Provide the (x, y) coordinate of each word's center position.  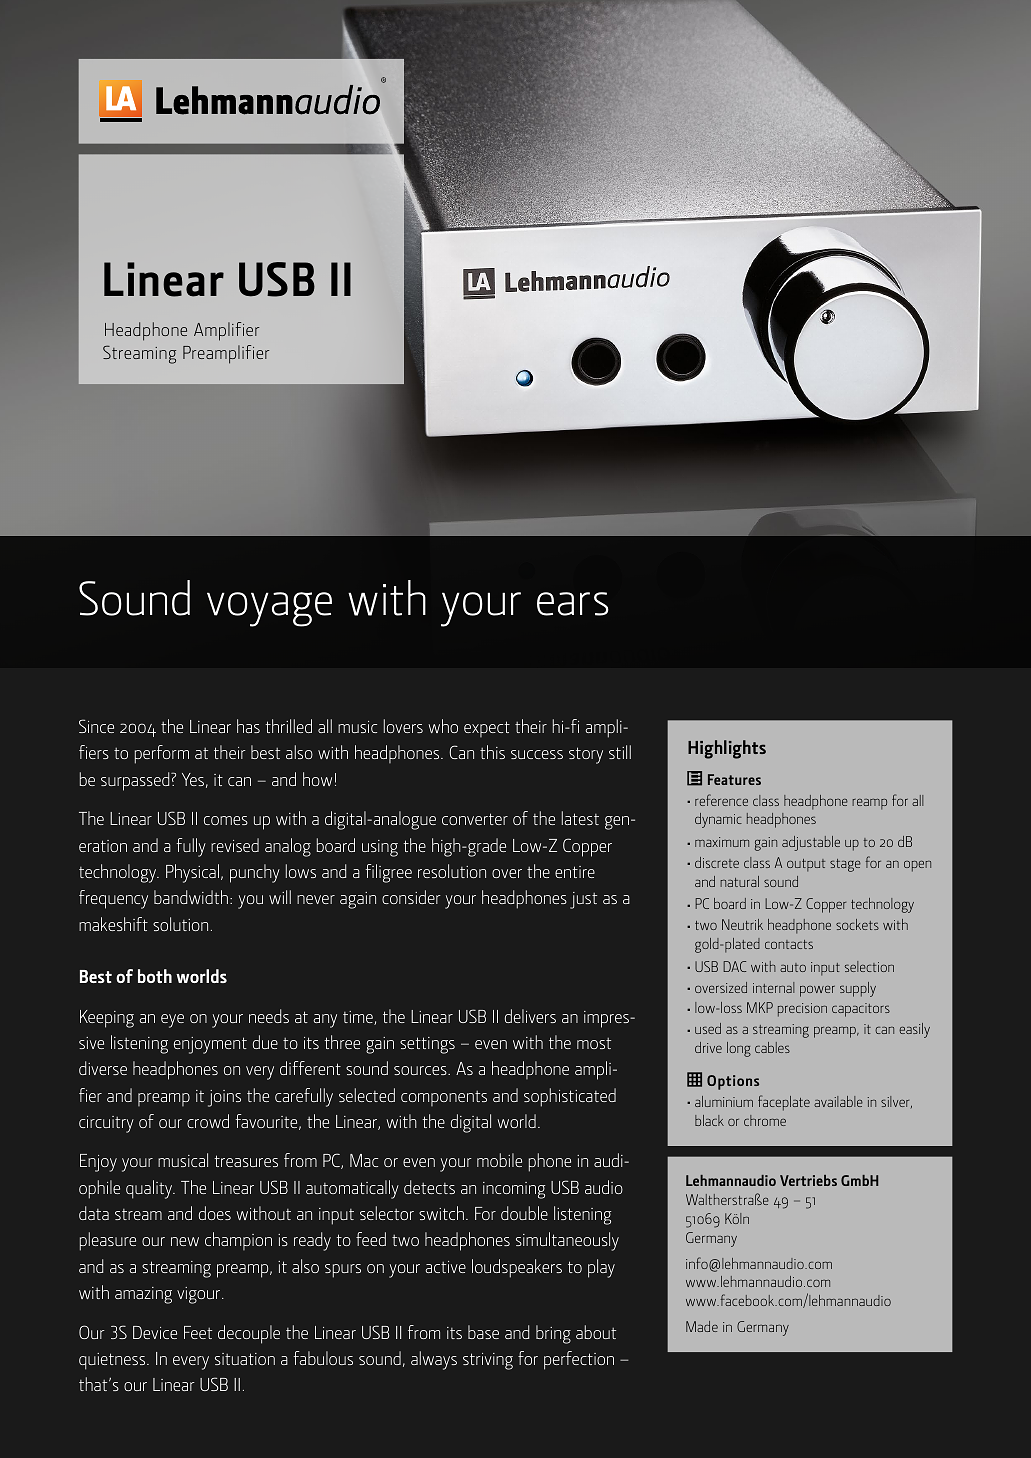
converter (475, 819)
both (155, 976)
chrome (765, 1120)
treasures (246, 1161)
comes (226, 820)
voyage (269, 609)
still (620, 752)
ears (573, 604)
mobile (499, 1160)
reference (721, 800)
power (817, 991)
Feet (198, 1332)
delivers (530, 1016)
